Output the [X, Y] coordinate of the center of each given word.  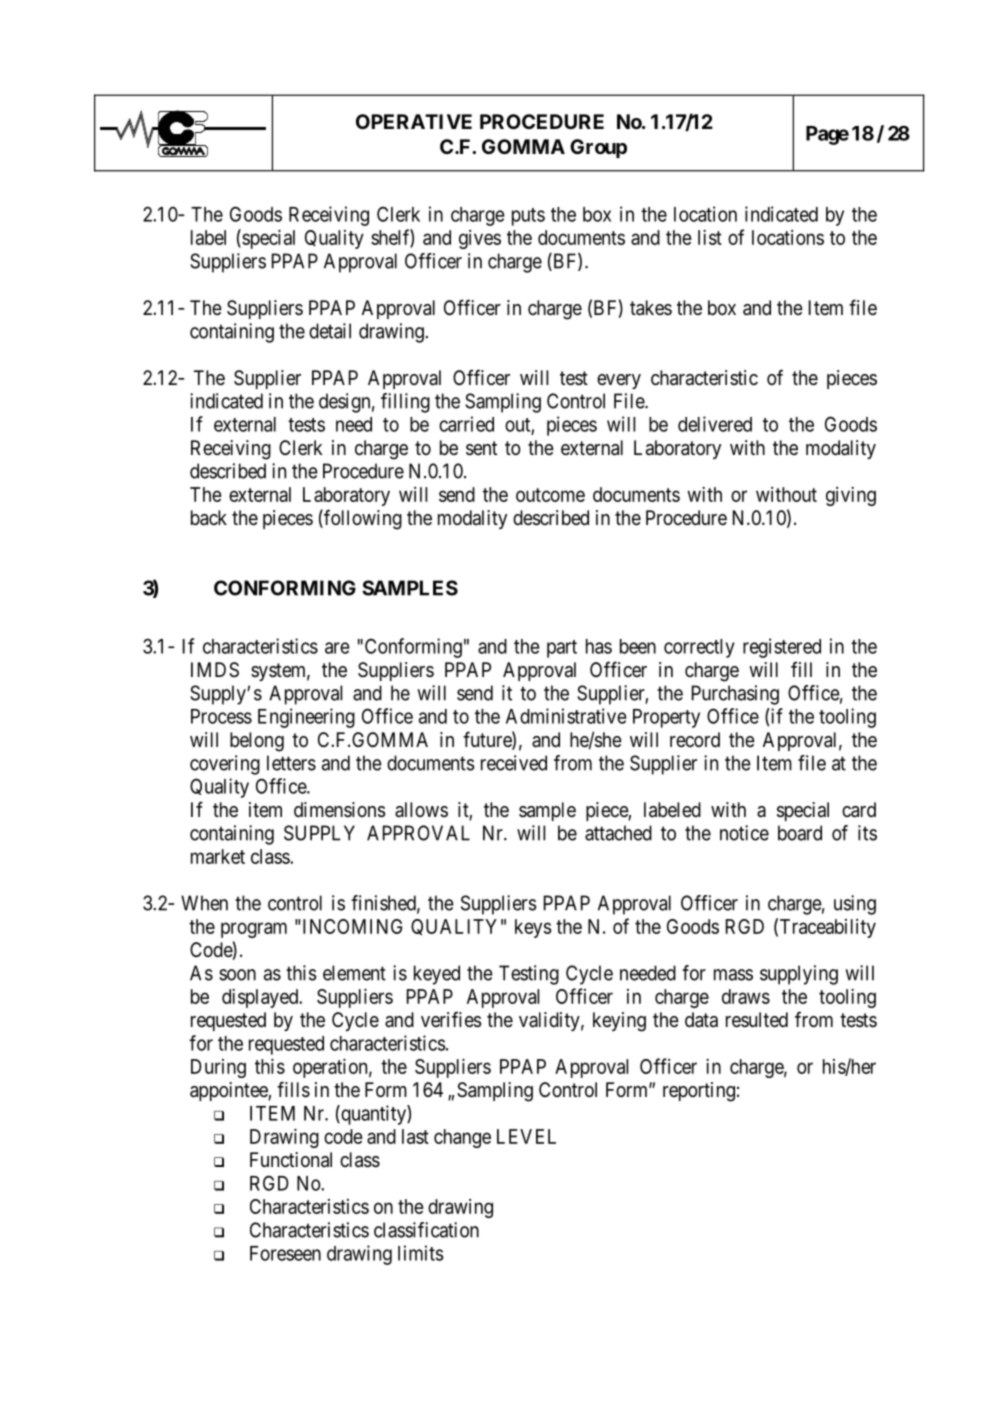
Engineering [306, 718]
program [254, 930]
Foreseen [285, 1253]
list [710, 237]
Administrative [566, 716]
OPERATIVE [414, 121]
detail [330, 331]
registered [782, 648]
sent [481, 448]
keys [533, 928]
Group [598, 148]
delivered [715, 424]
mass [733, 975]
